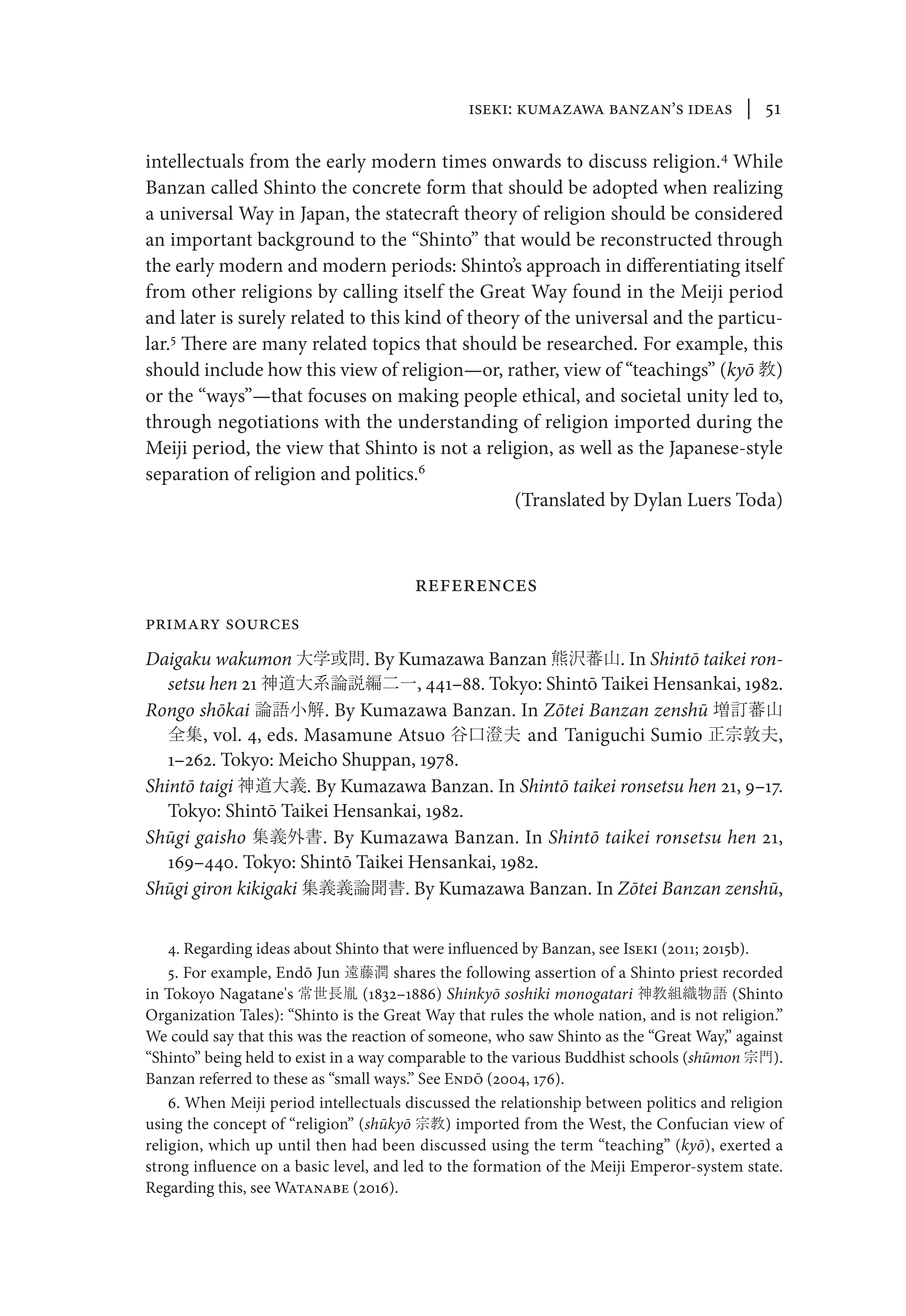  Describe the element at coordinates (464, 161) in the document. I see `times` at that location.
